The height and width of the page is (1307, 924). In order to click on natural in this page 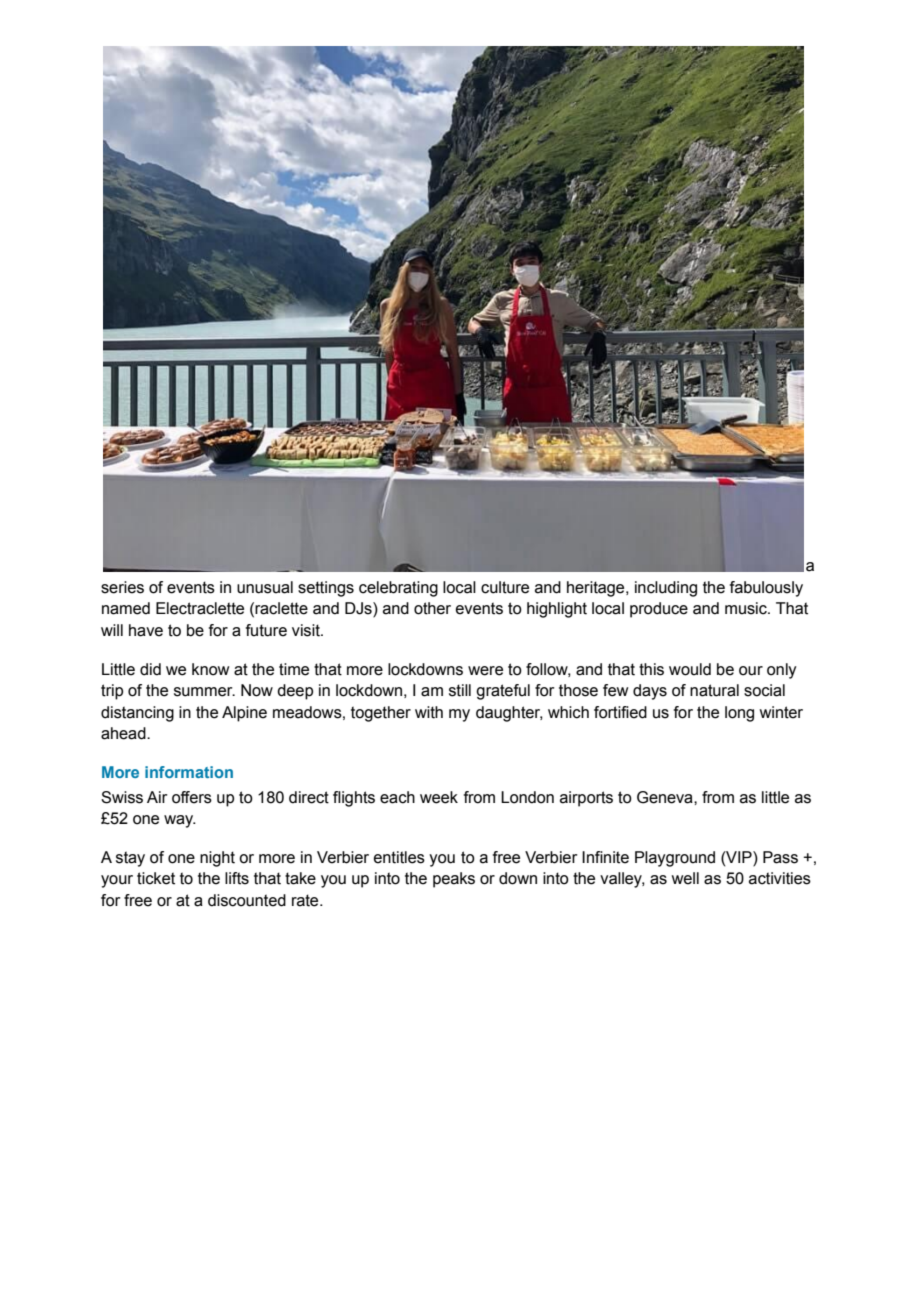, I will do `click(714, 690)`.
